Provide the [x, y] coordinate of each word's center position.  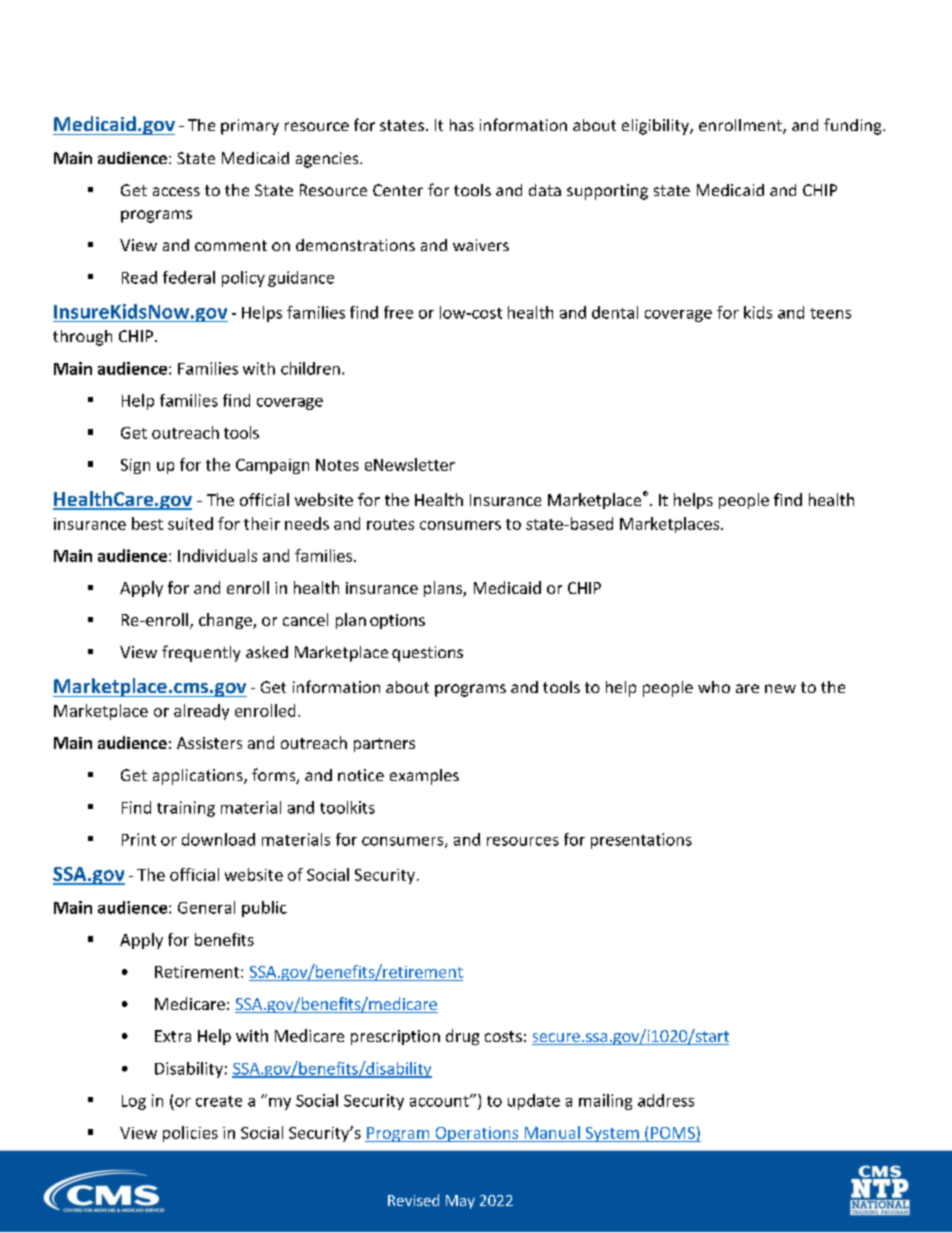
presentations [641, 841]
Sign [135, 466]
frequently [201, 653]
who [714, 687]
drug [462, 1037]
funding [854, 126]
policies [190, 1134]
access [176, 191]
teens [830, 313]
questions [427, 654]
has [462, 125]
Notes [337, 465]
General [206, 907]
